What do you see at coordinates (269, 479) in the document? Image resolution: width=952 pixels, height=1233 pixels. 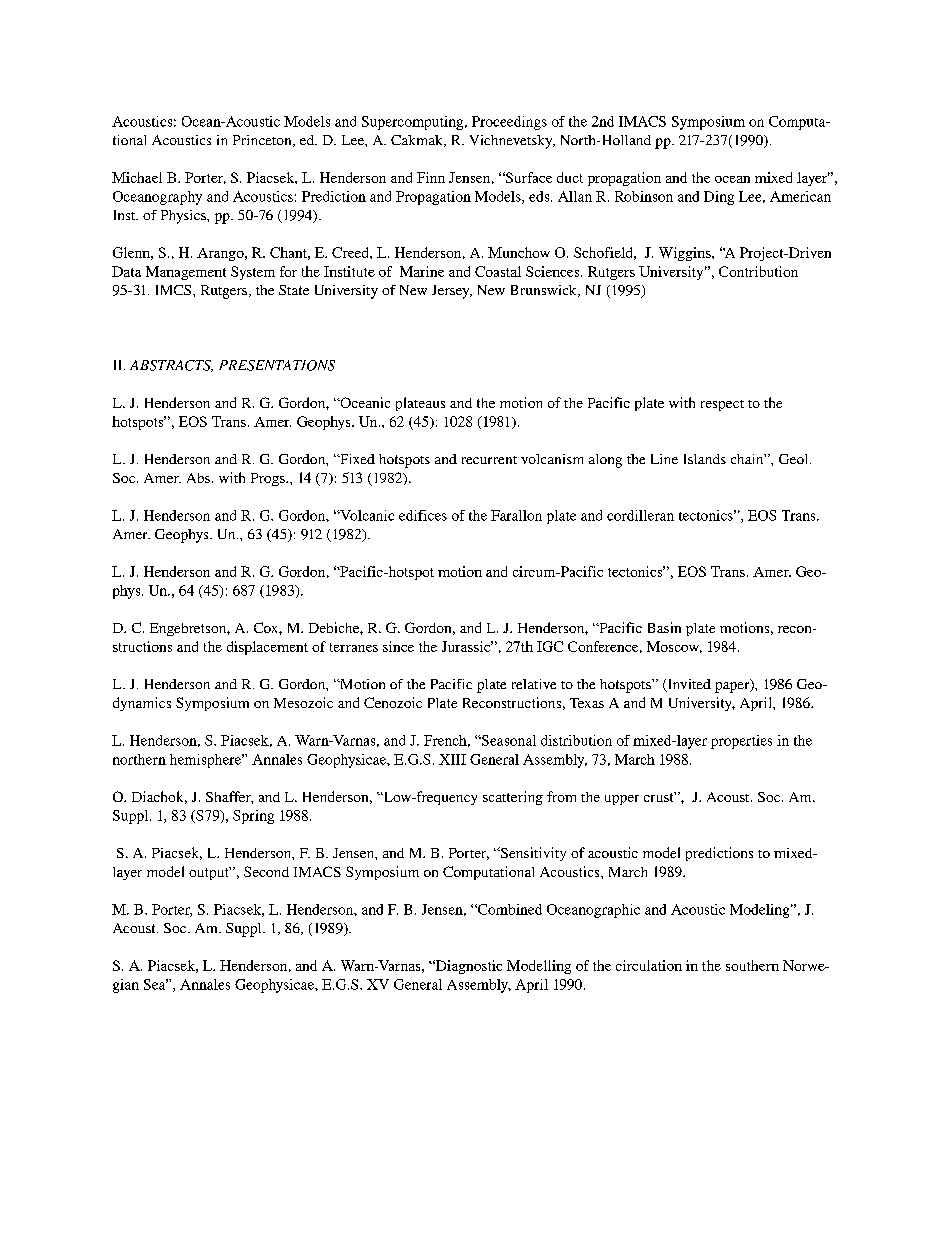 I see `Progs` at bounding box center [269, 479].
